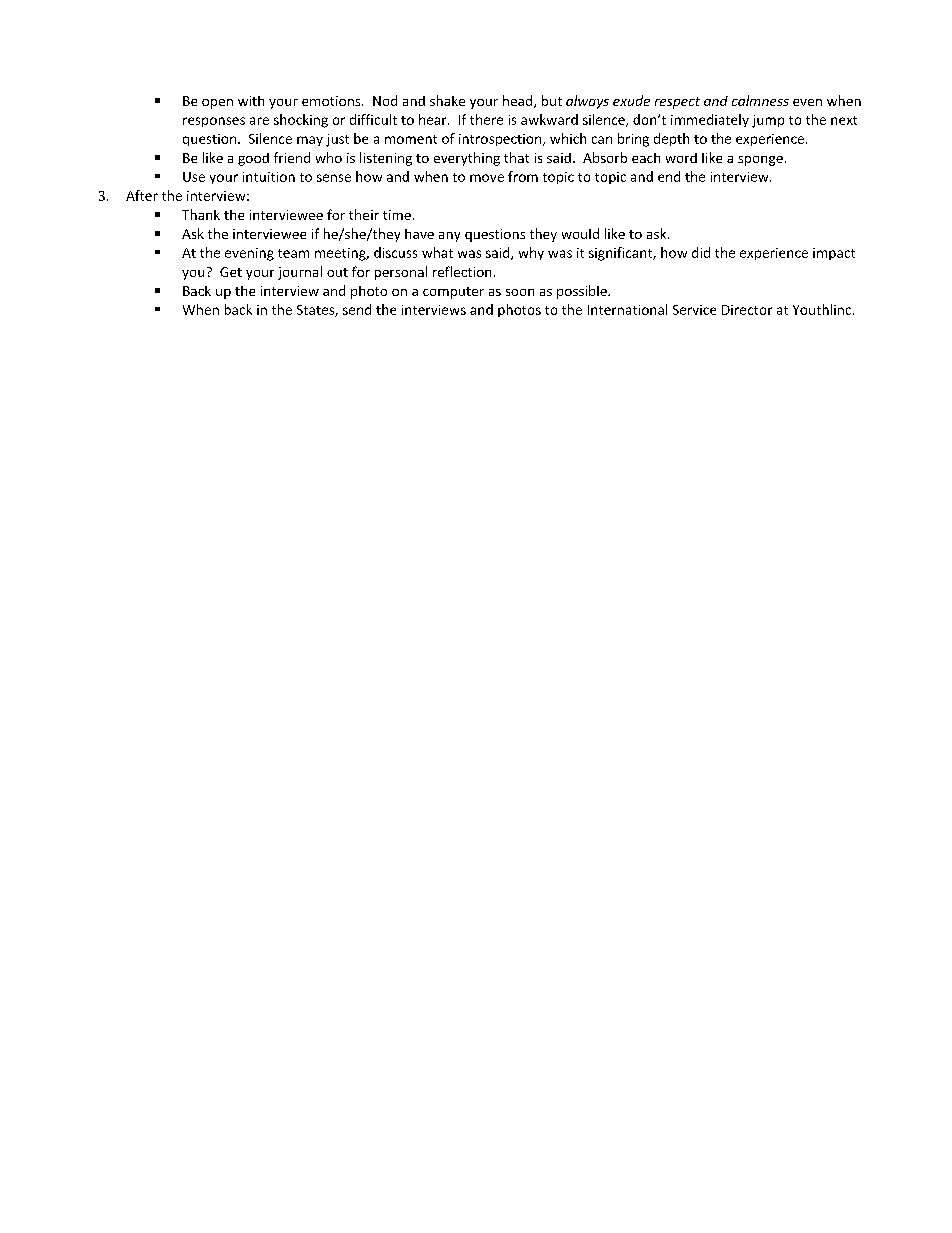 The width and height of the image is (952, 1233). Describe the element at coordinates (293, 253) in the image. I see `team` at that location.
